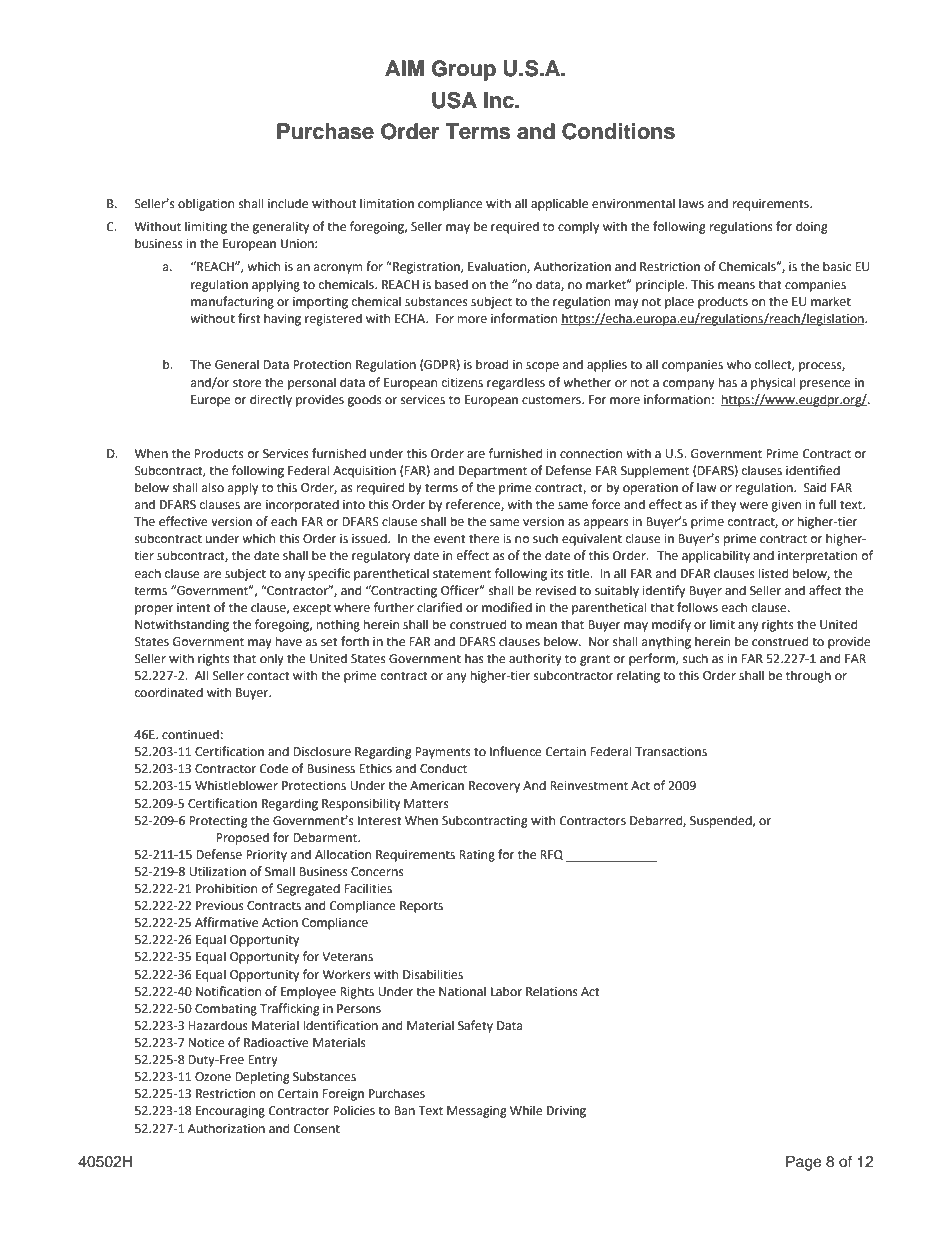 This screenshot has width=952, height=1233. I want to click on Messaging, so click(477, 1112).
